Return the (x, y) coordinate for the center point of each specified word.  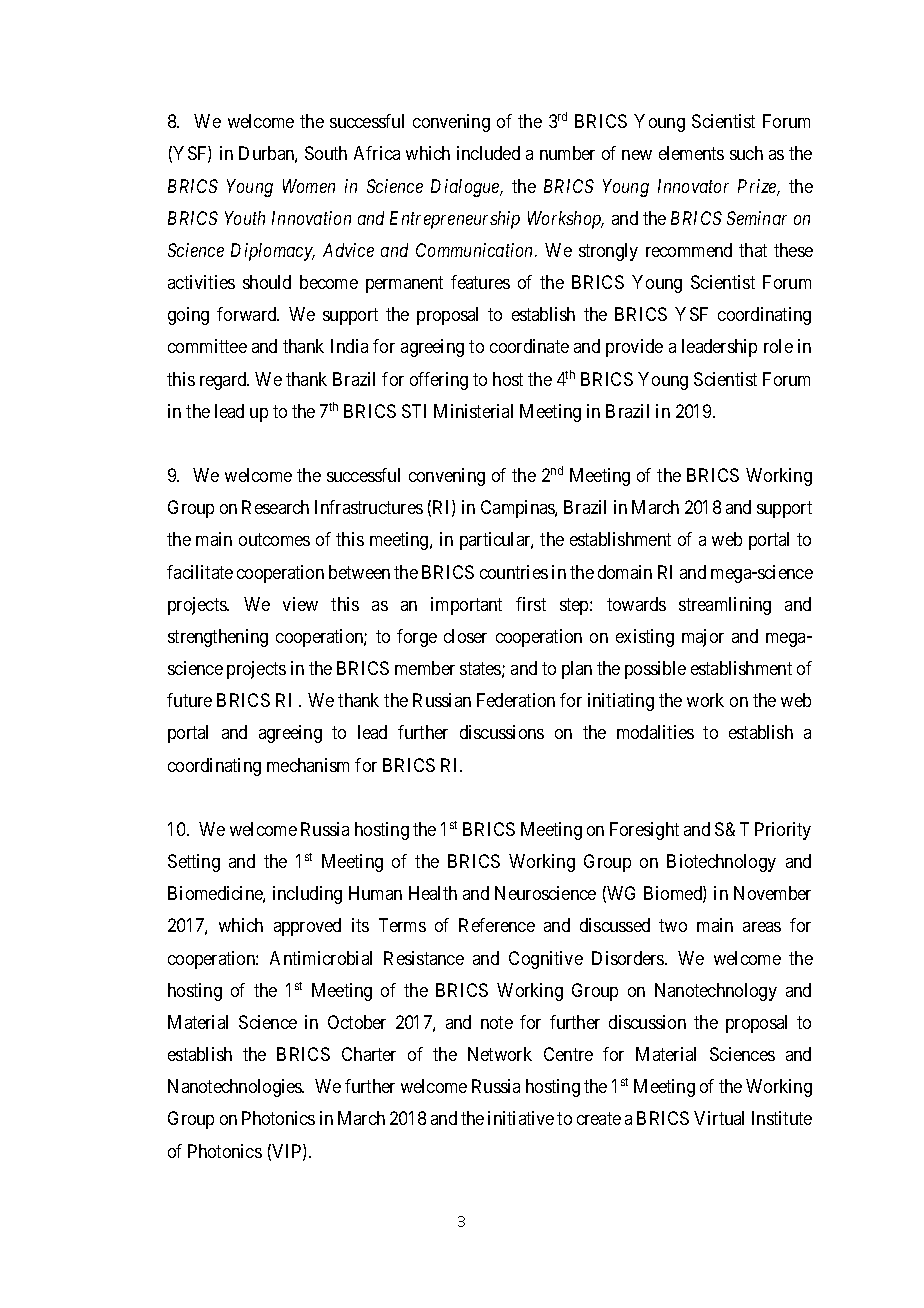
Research (275, 507)
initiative (521, 1118)
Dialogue (466, 188)
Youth (245, 218)
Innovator (693, 186)
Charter (369, 1054)
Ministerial (473, 411)
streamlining (725, 606)
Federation (516, 700)
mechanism (308, 765)
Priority (783, 831)
